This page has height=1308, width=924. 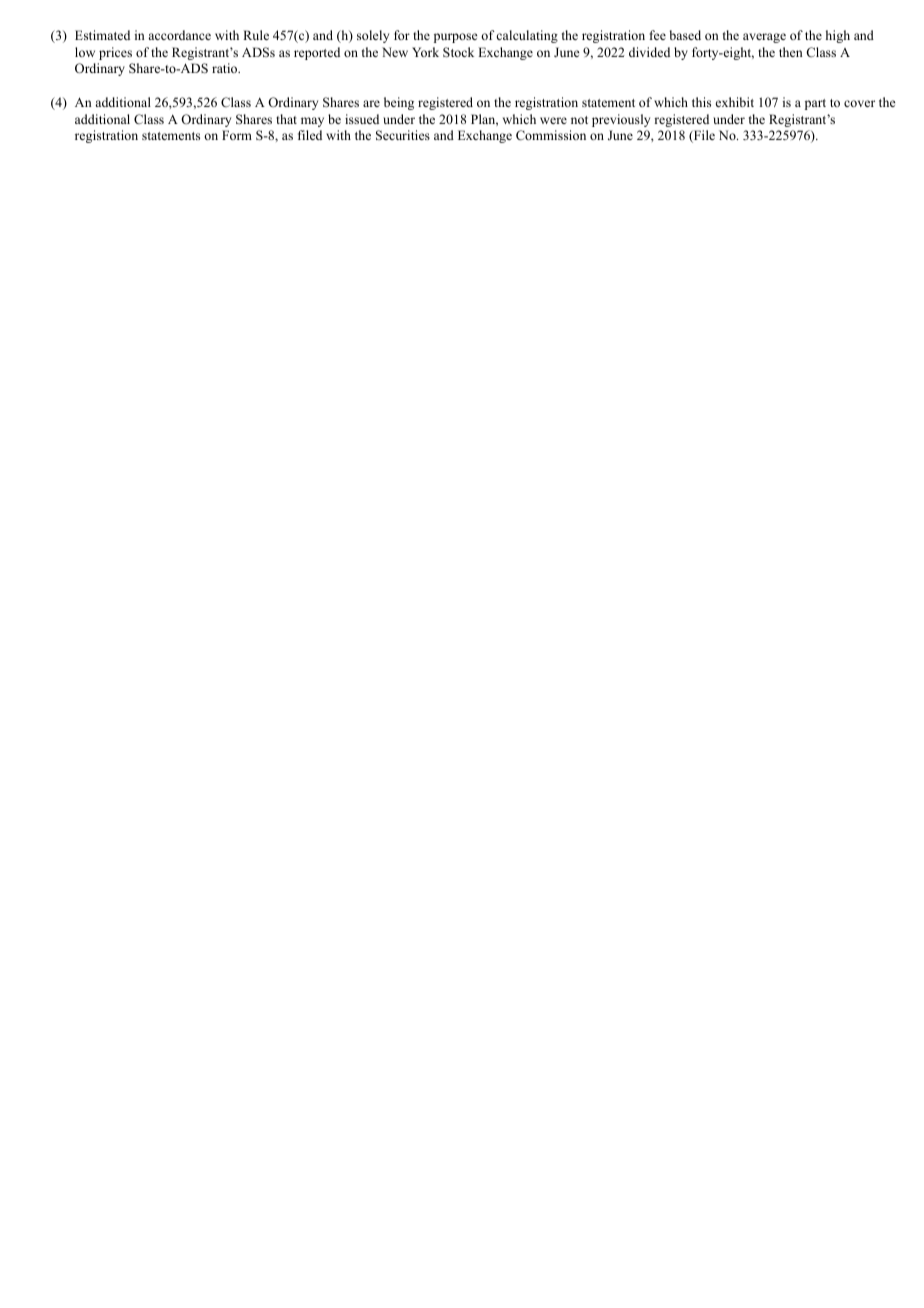 What do you see at coordinates (701, 102) in the page?
I see `this` at bounding box center [701, 102].
